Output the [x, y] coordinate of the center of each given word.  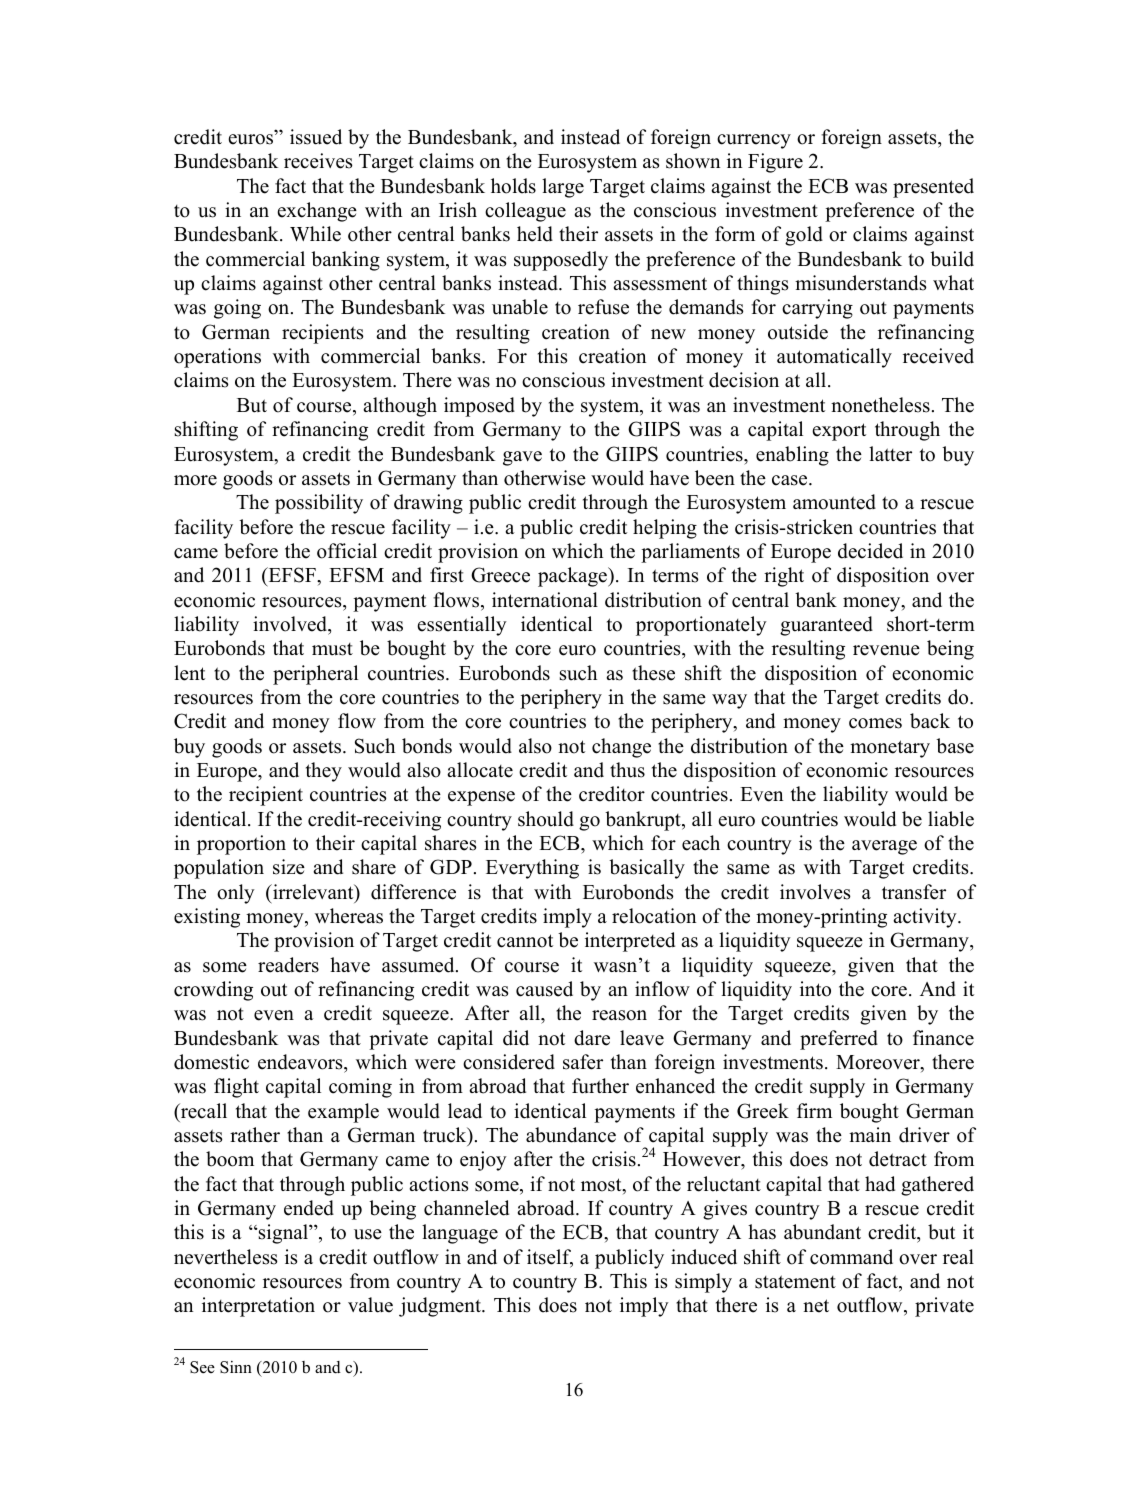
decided [870, 551]
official [347, 551]
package [573, 577]
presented [933, 188]
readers [288, 965]
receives [318, 161]
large [563, 188]
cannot [525, 941]
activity [926, 918]
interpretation [258, 1307]
